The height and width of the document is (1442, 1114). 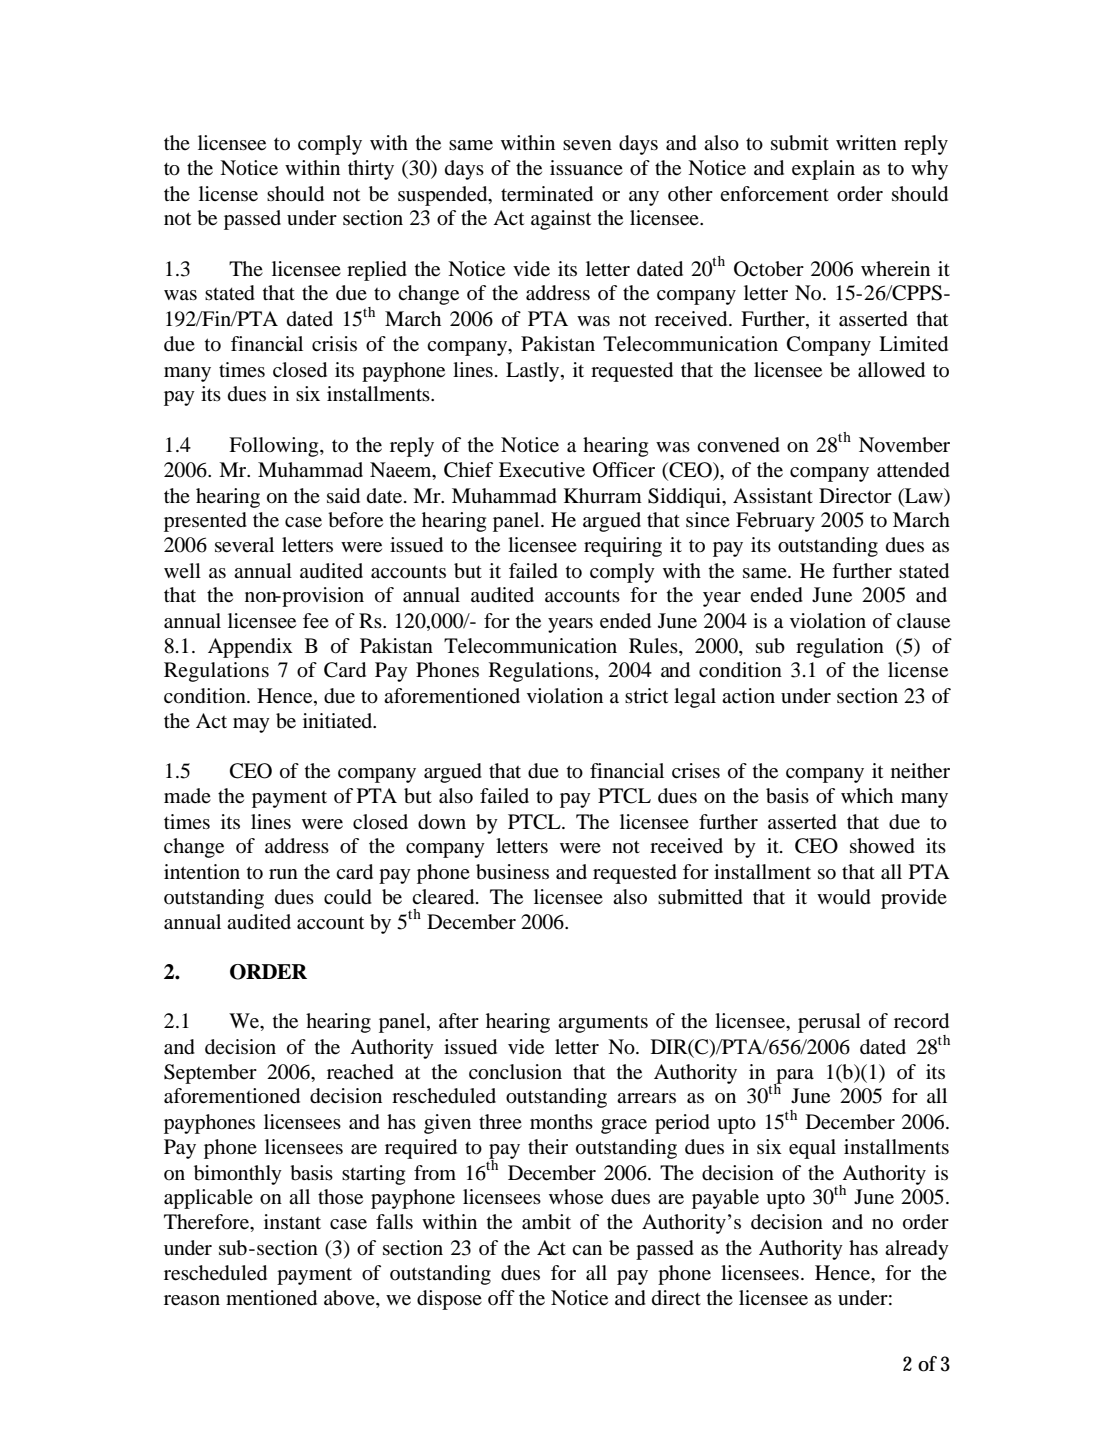 I want to click on strict, so click(x=646, y=695).
